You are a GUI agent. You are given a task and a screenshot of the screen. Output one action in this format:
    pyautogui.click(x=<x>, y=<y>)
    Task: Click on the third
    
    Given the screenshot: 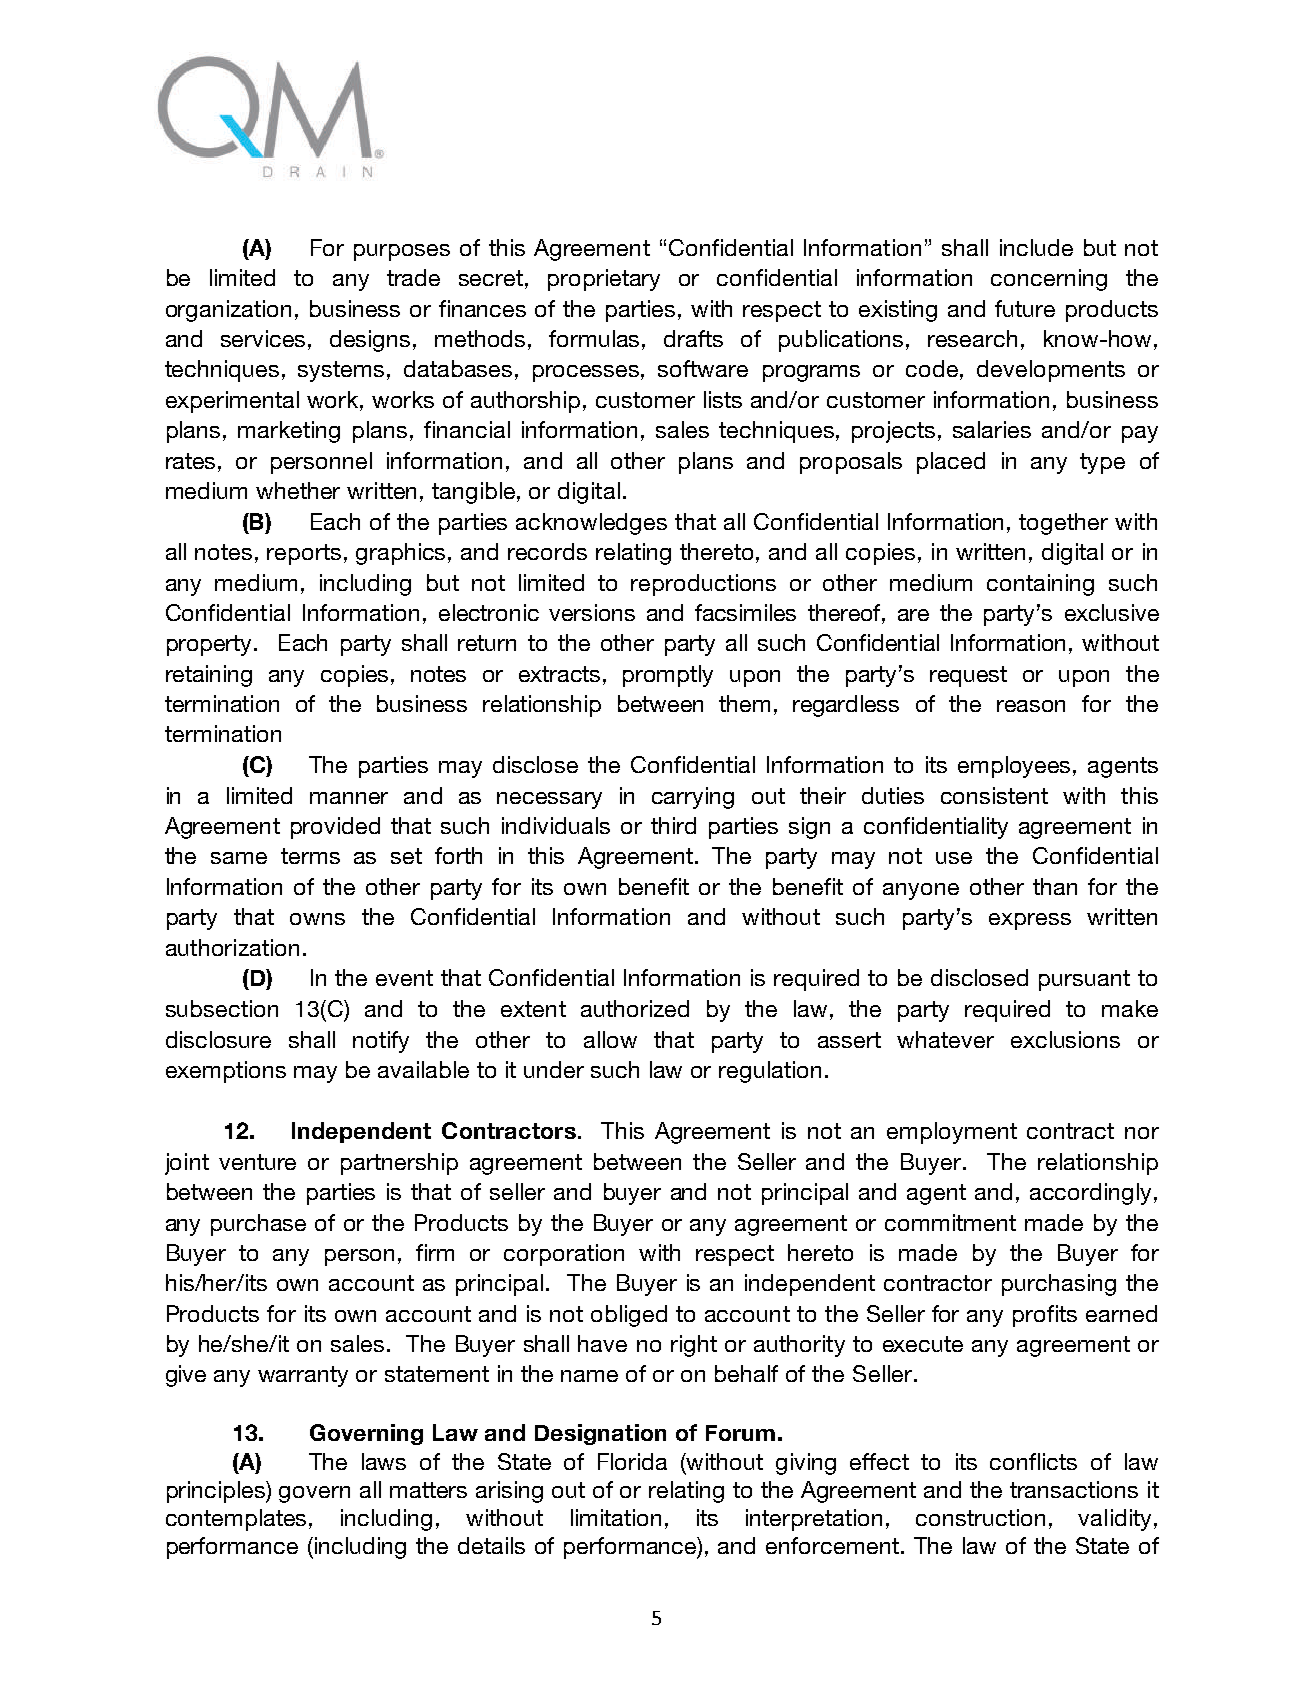 What is the action you would take?
    pyautogui.click(x=673, y=825)
